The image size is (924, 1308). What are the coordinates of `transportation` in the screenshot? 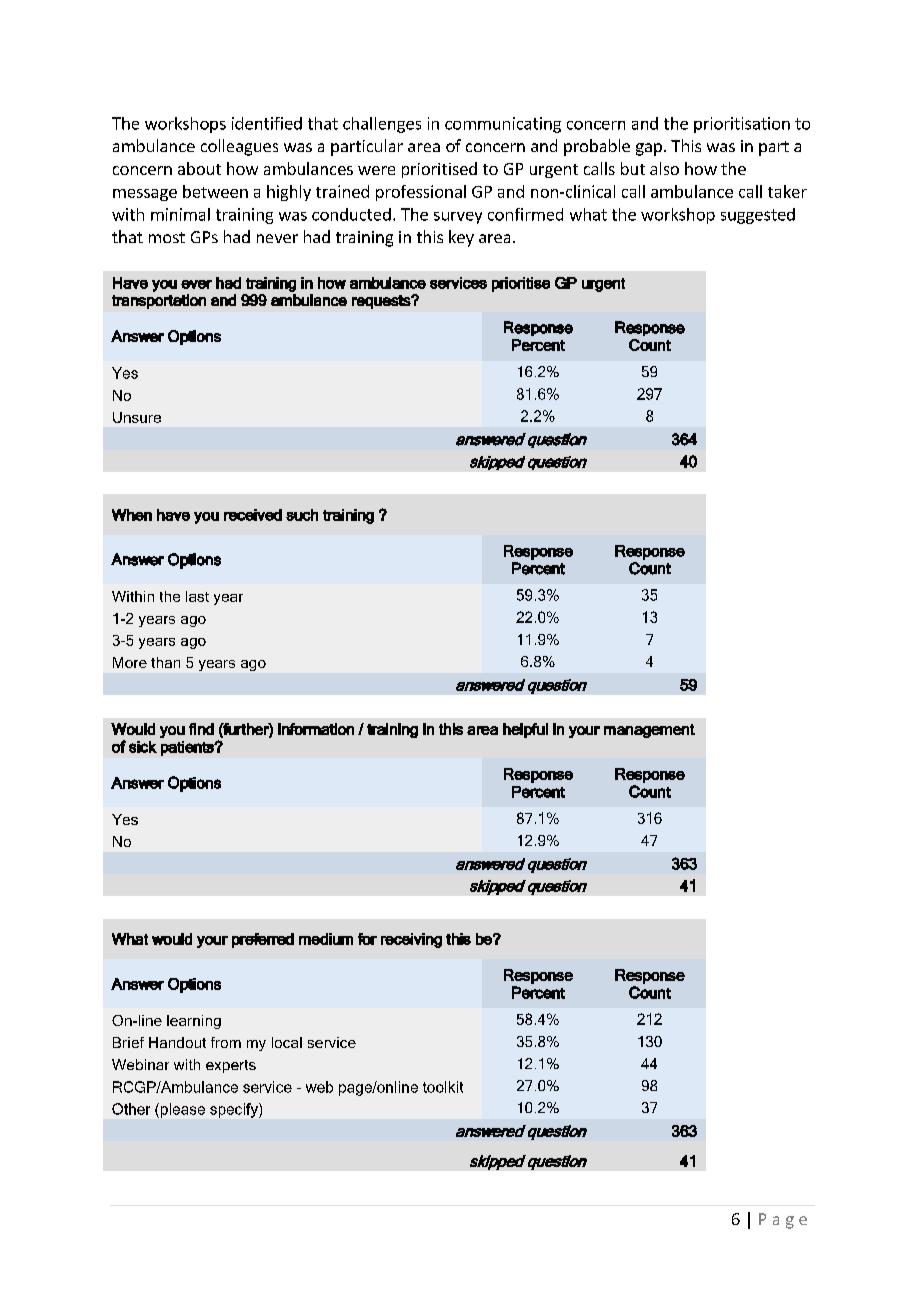 It's located at (159, 301).
